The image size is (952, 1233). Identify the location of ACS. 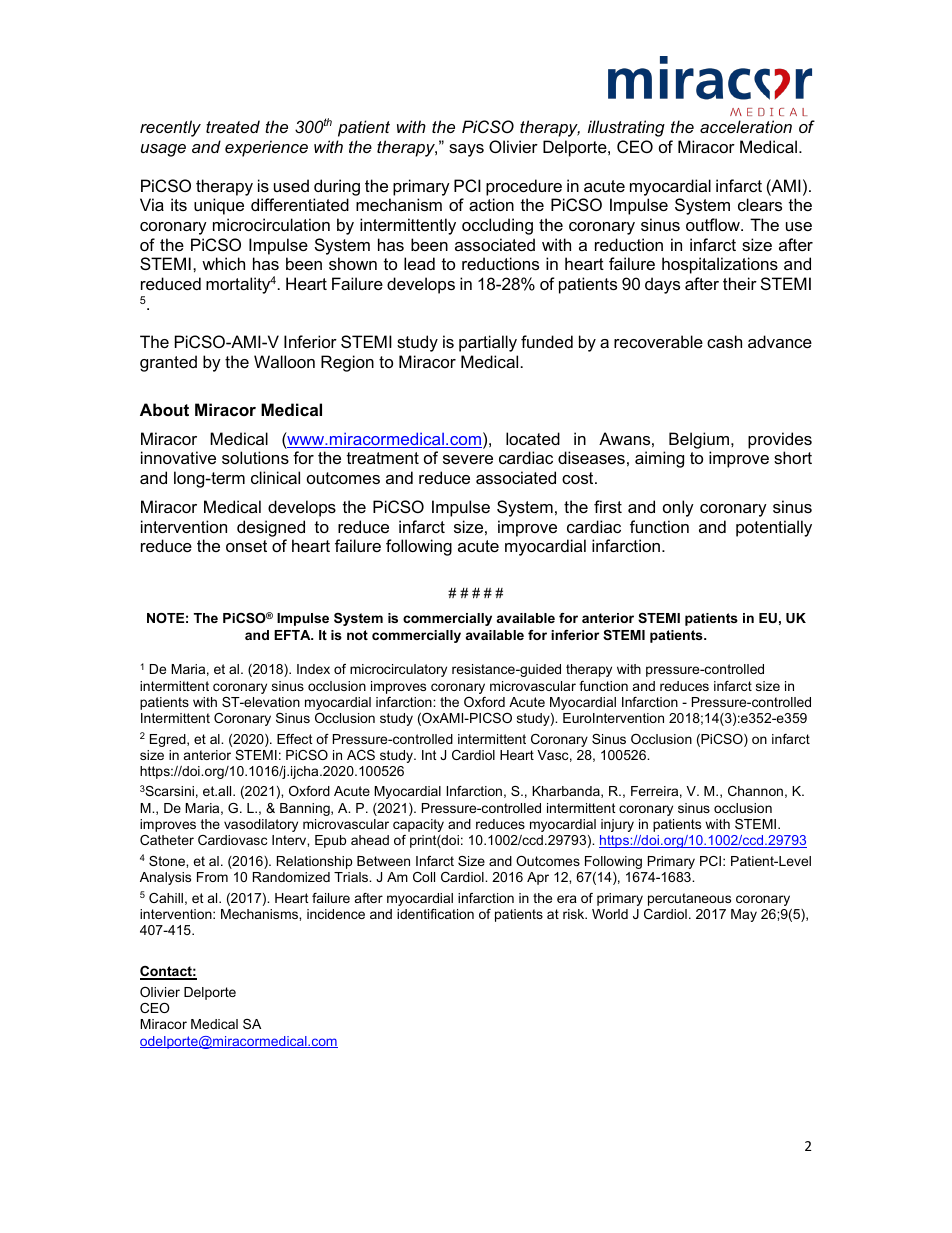
(361, 755).
